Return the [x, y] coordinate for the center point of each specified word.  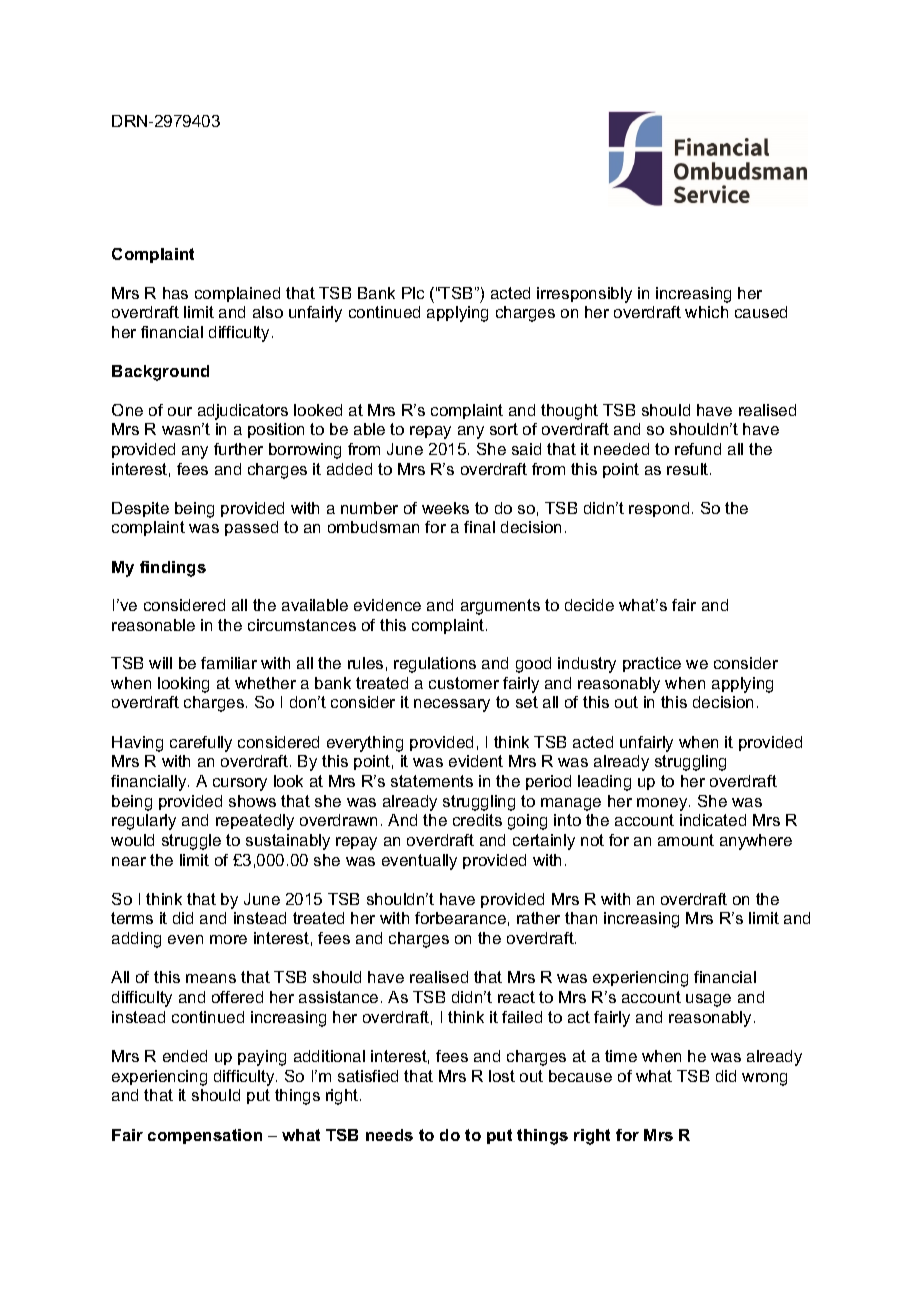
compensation [205, 1136]
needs [389, 1135]
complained [237, 294]
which [706, 312]
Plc [413, 293]
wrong [764, 1079]
